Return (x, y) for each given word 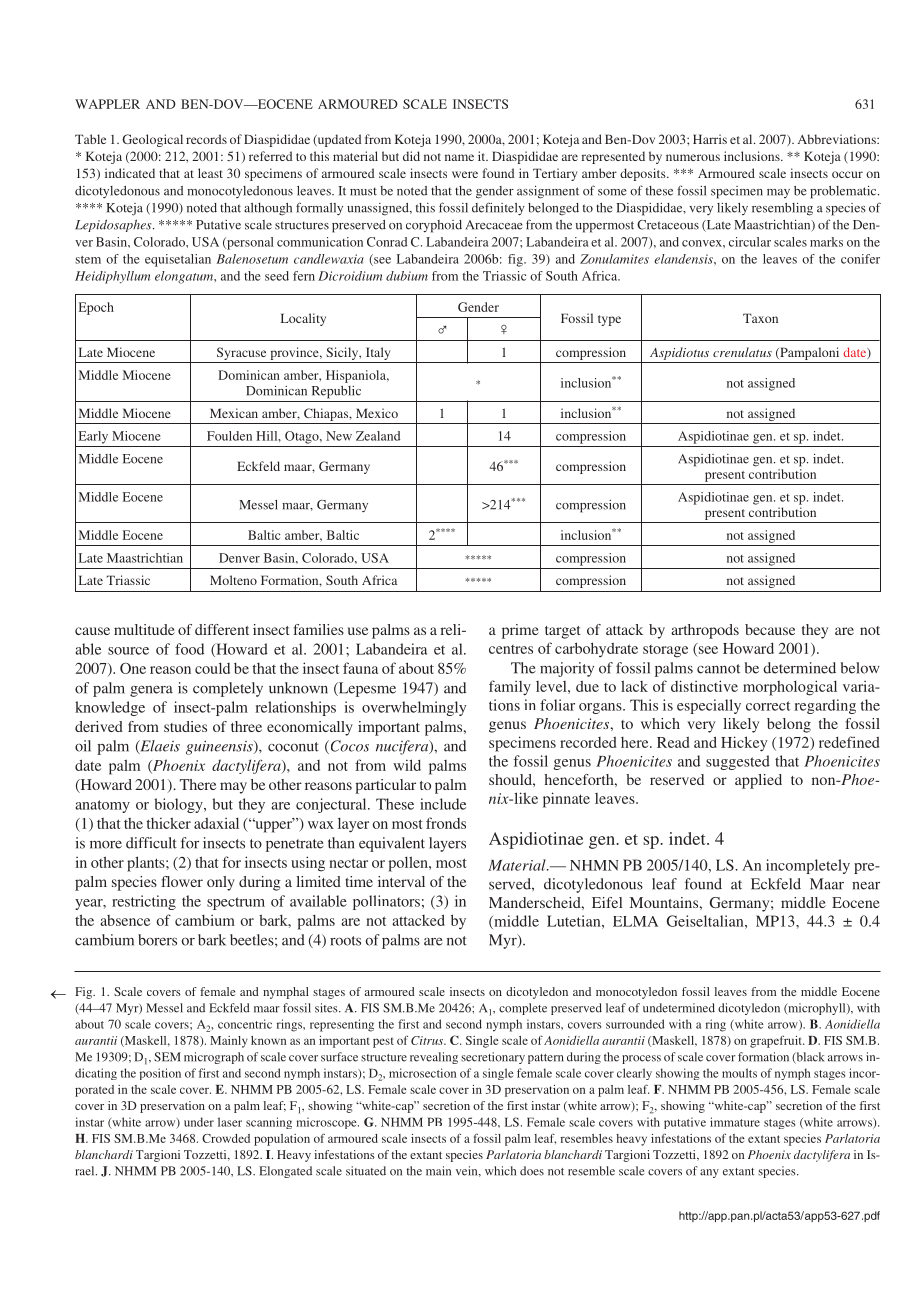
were (465, 174)
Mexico (377, 413)
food (189, 649)
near (866, 886)
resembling (782, 209)
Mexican (234, 413)
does (532, 1171)
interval (401, 881)
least (210, 173)
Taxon (760, 318)
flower (182, 881)
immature (735, 1122)
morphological (790, 688)
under (199, 1122)
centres (511, 649)
